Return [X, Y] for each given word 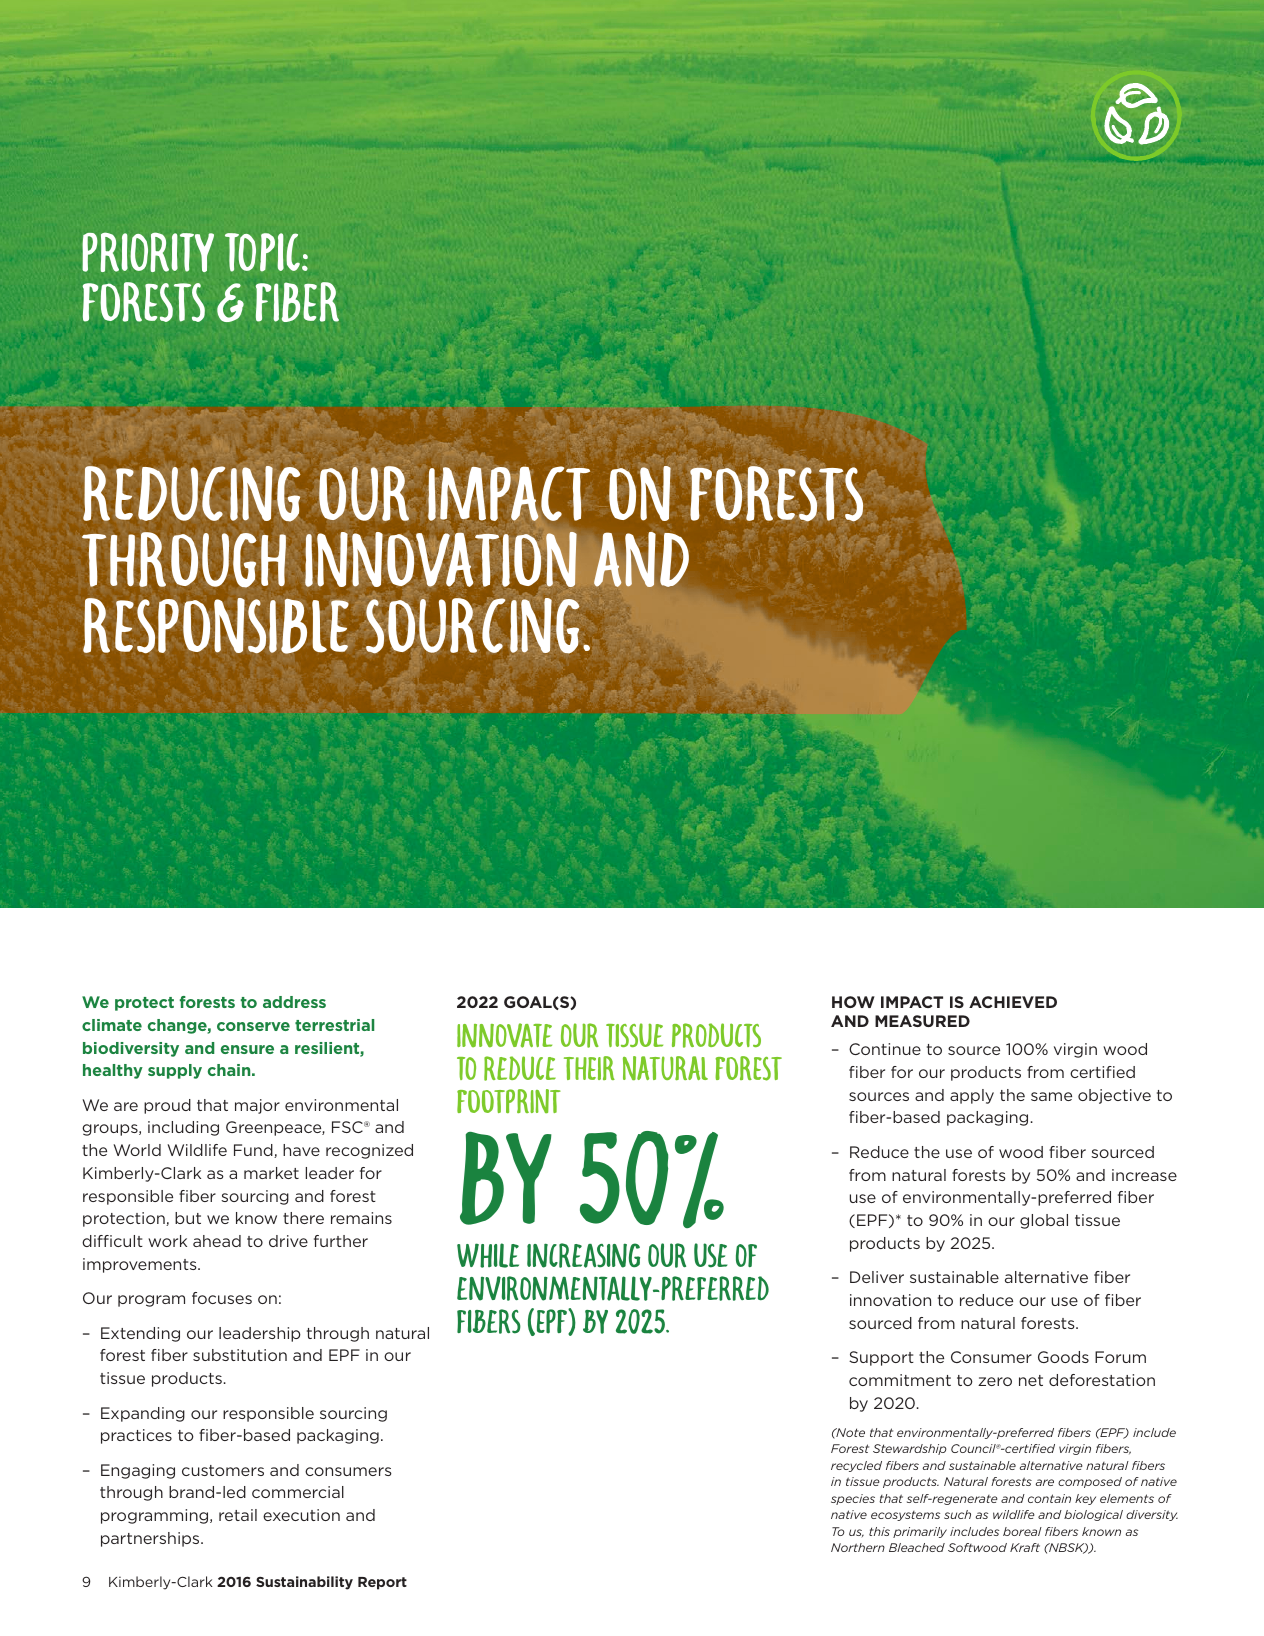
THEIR [589, 1068]
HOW [853, 1002]
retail [238, 1515]
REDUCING [191, 494]
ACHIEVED [1013, 1002]
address [294, 1002]
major [257, 1106]
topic [262, 252]
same [1051, 1096]
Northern [858, 1547]
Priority [148, 252]
